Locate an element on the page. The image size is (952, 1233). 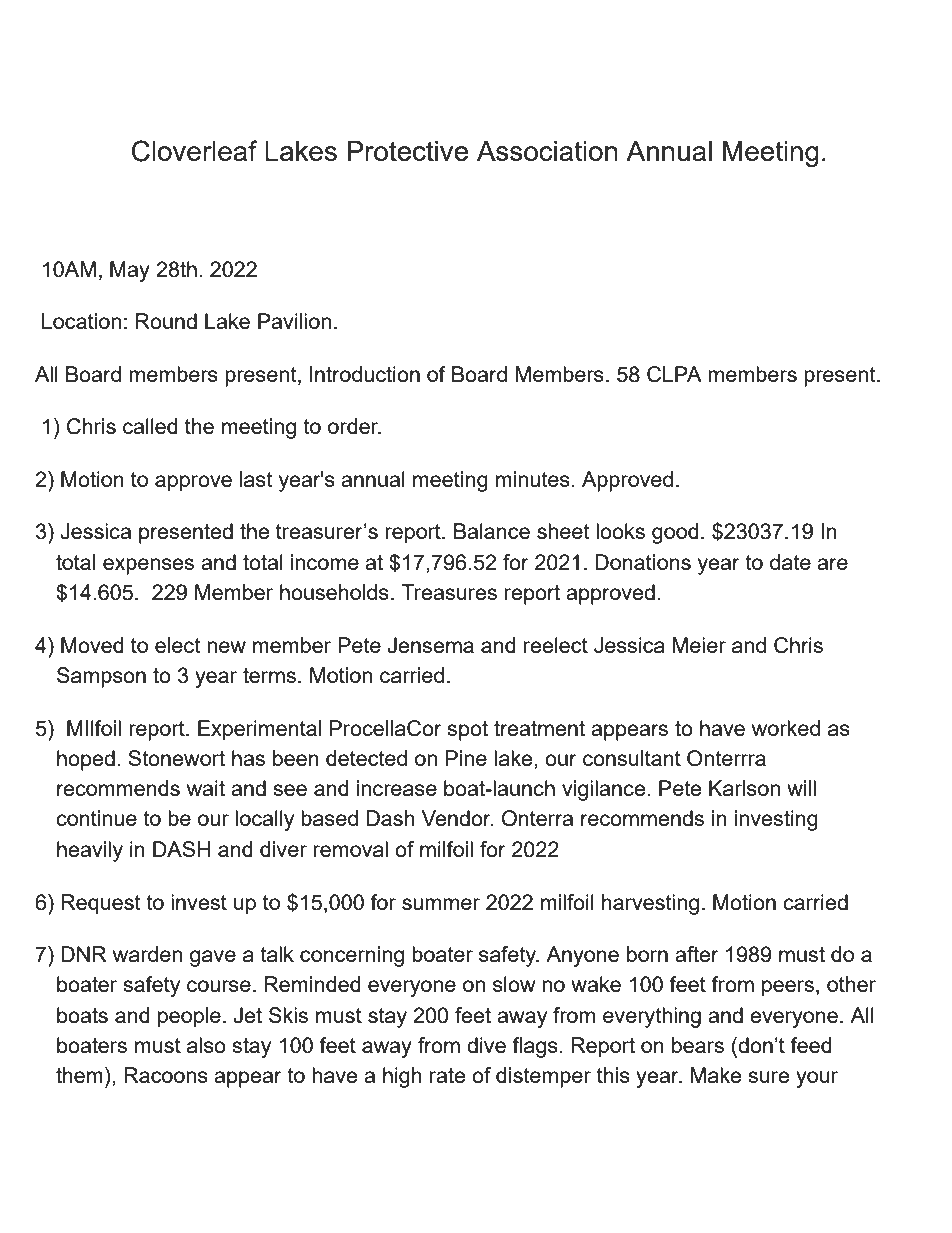
rate is located at coordinates (448, 1075).
